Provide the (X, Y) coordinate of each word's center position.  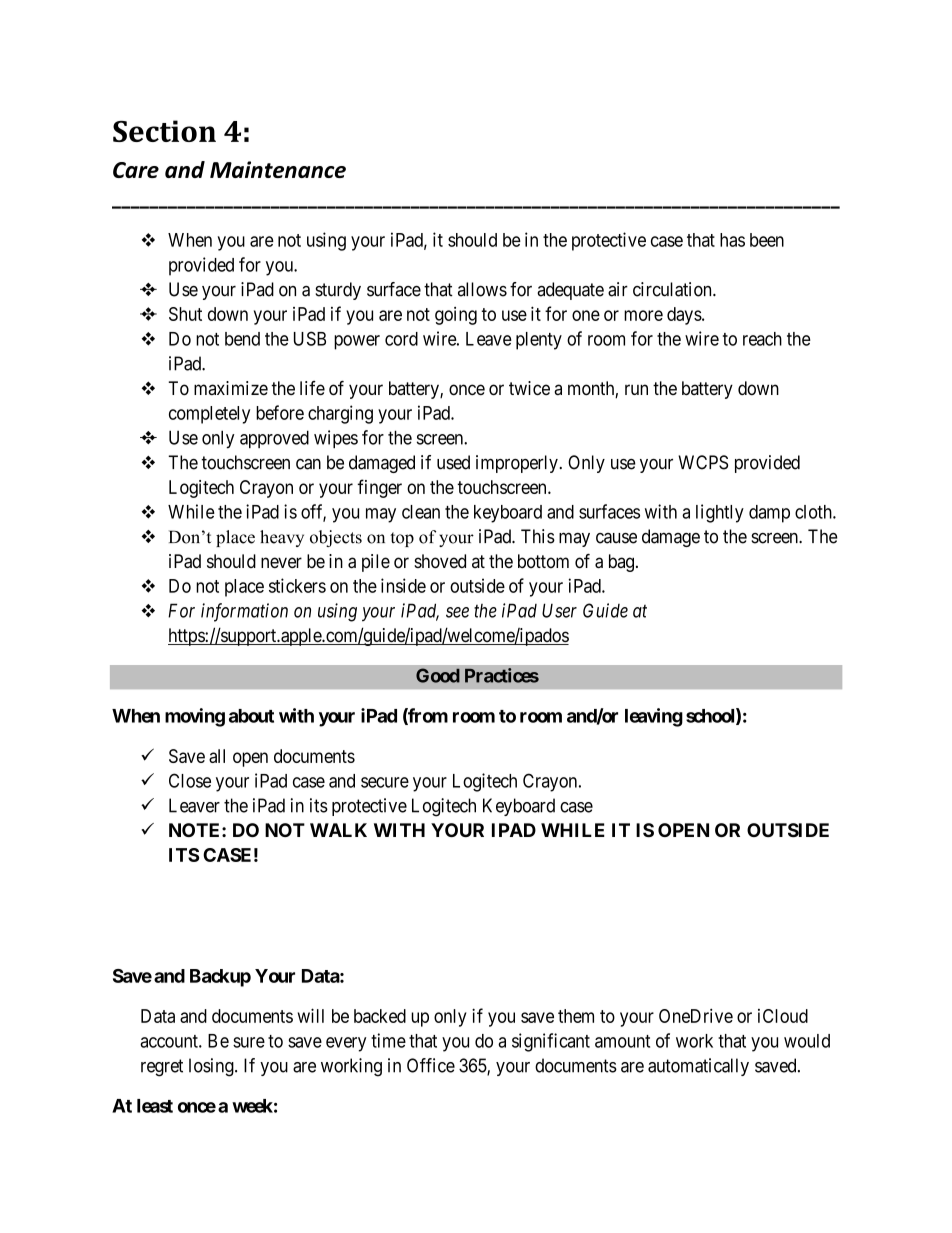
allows (482, 289)
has (732, 240)
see (457, 612)
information (244, 612)
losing (212, 1067)
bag (621, 563)
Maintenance (278, 169)
